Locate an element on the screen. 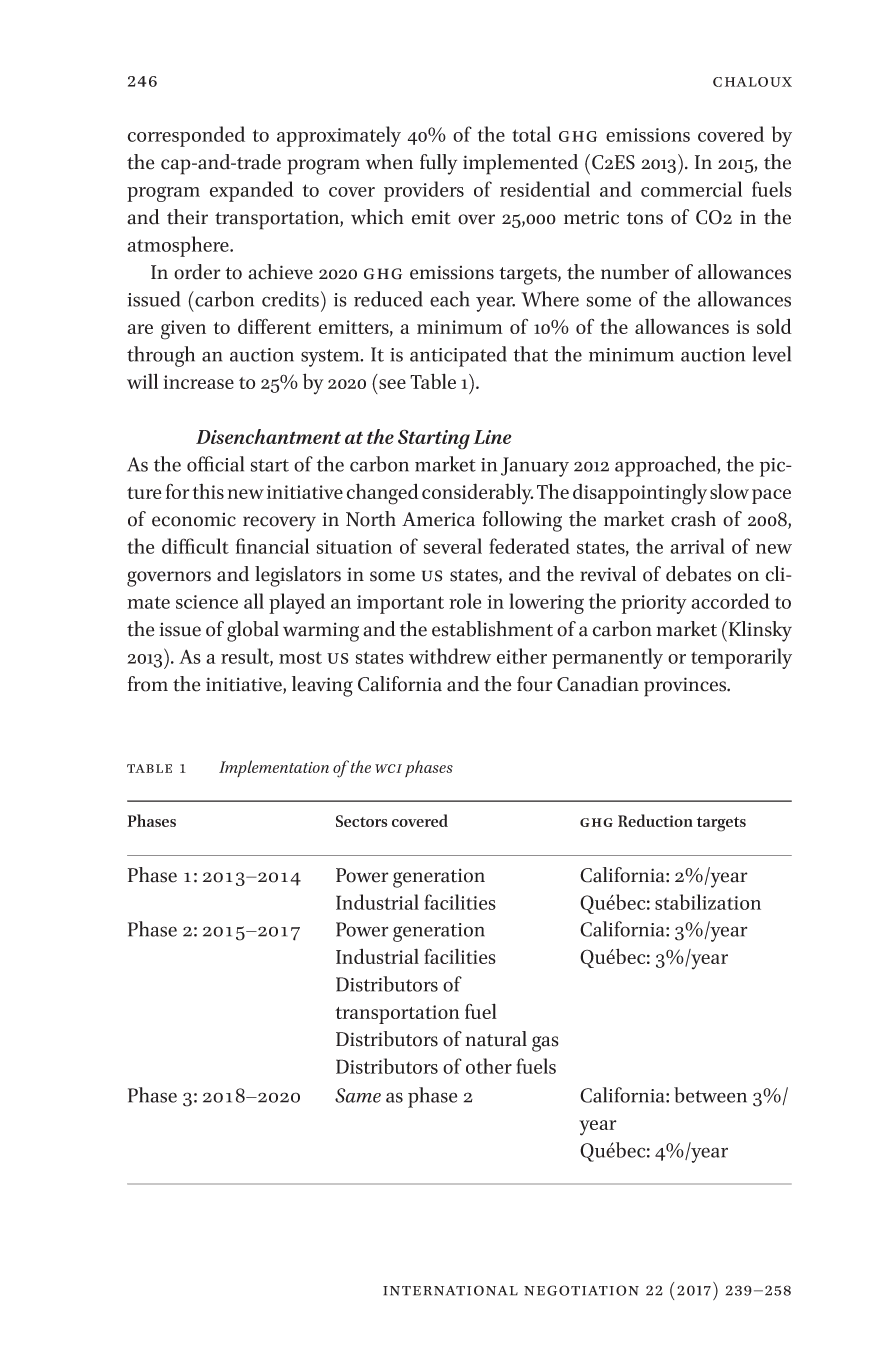 The width and height of the screenshot is (896, 1359). International is located at coordinates (450, 1290).
